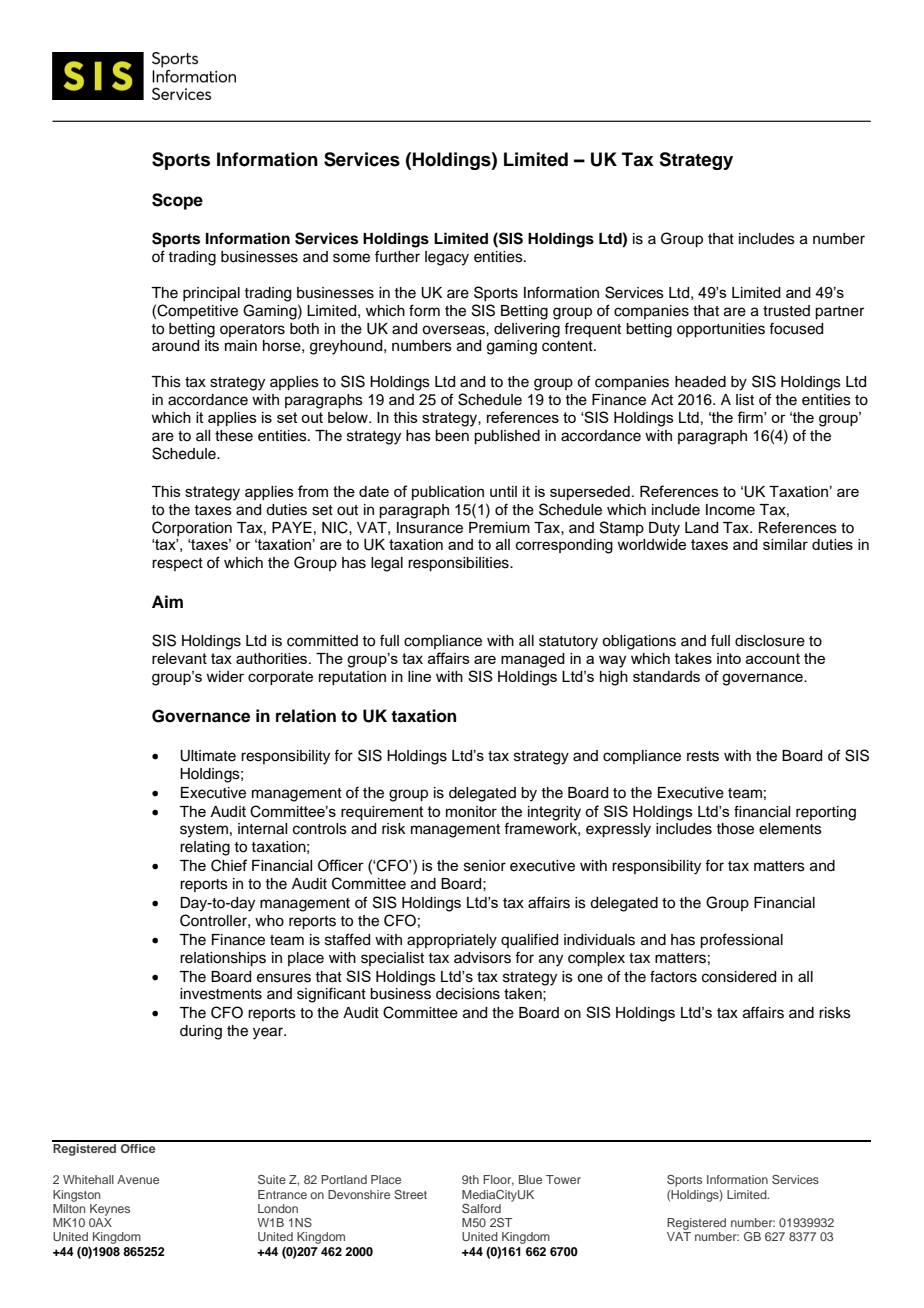 This page has width=924, height=1308. I want to click on similar, so click(785, 544).
